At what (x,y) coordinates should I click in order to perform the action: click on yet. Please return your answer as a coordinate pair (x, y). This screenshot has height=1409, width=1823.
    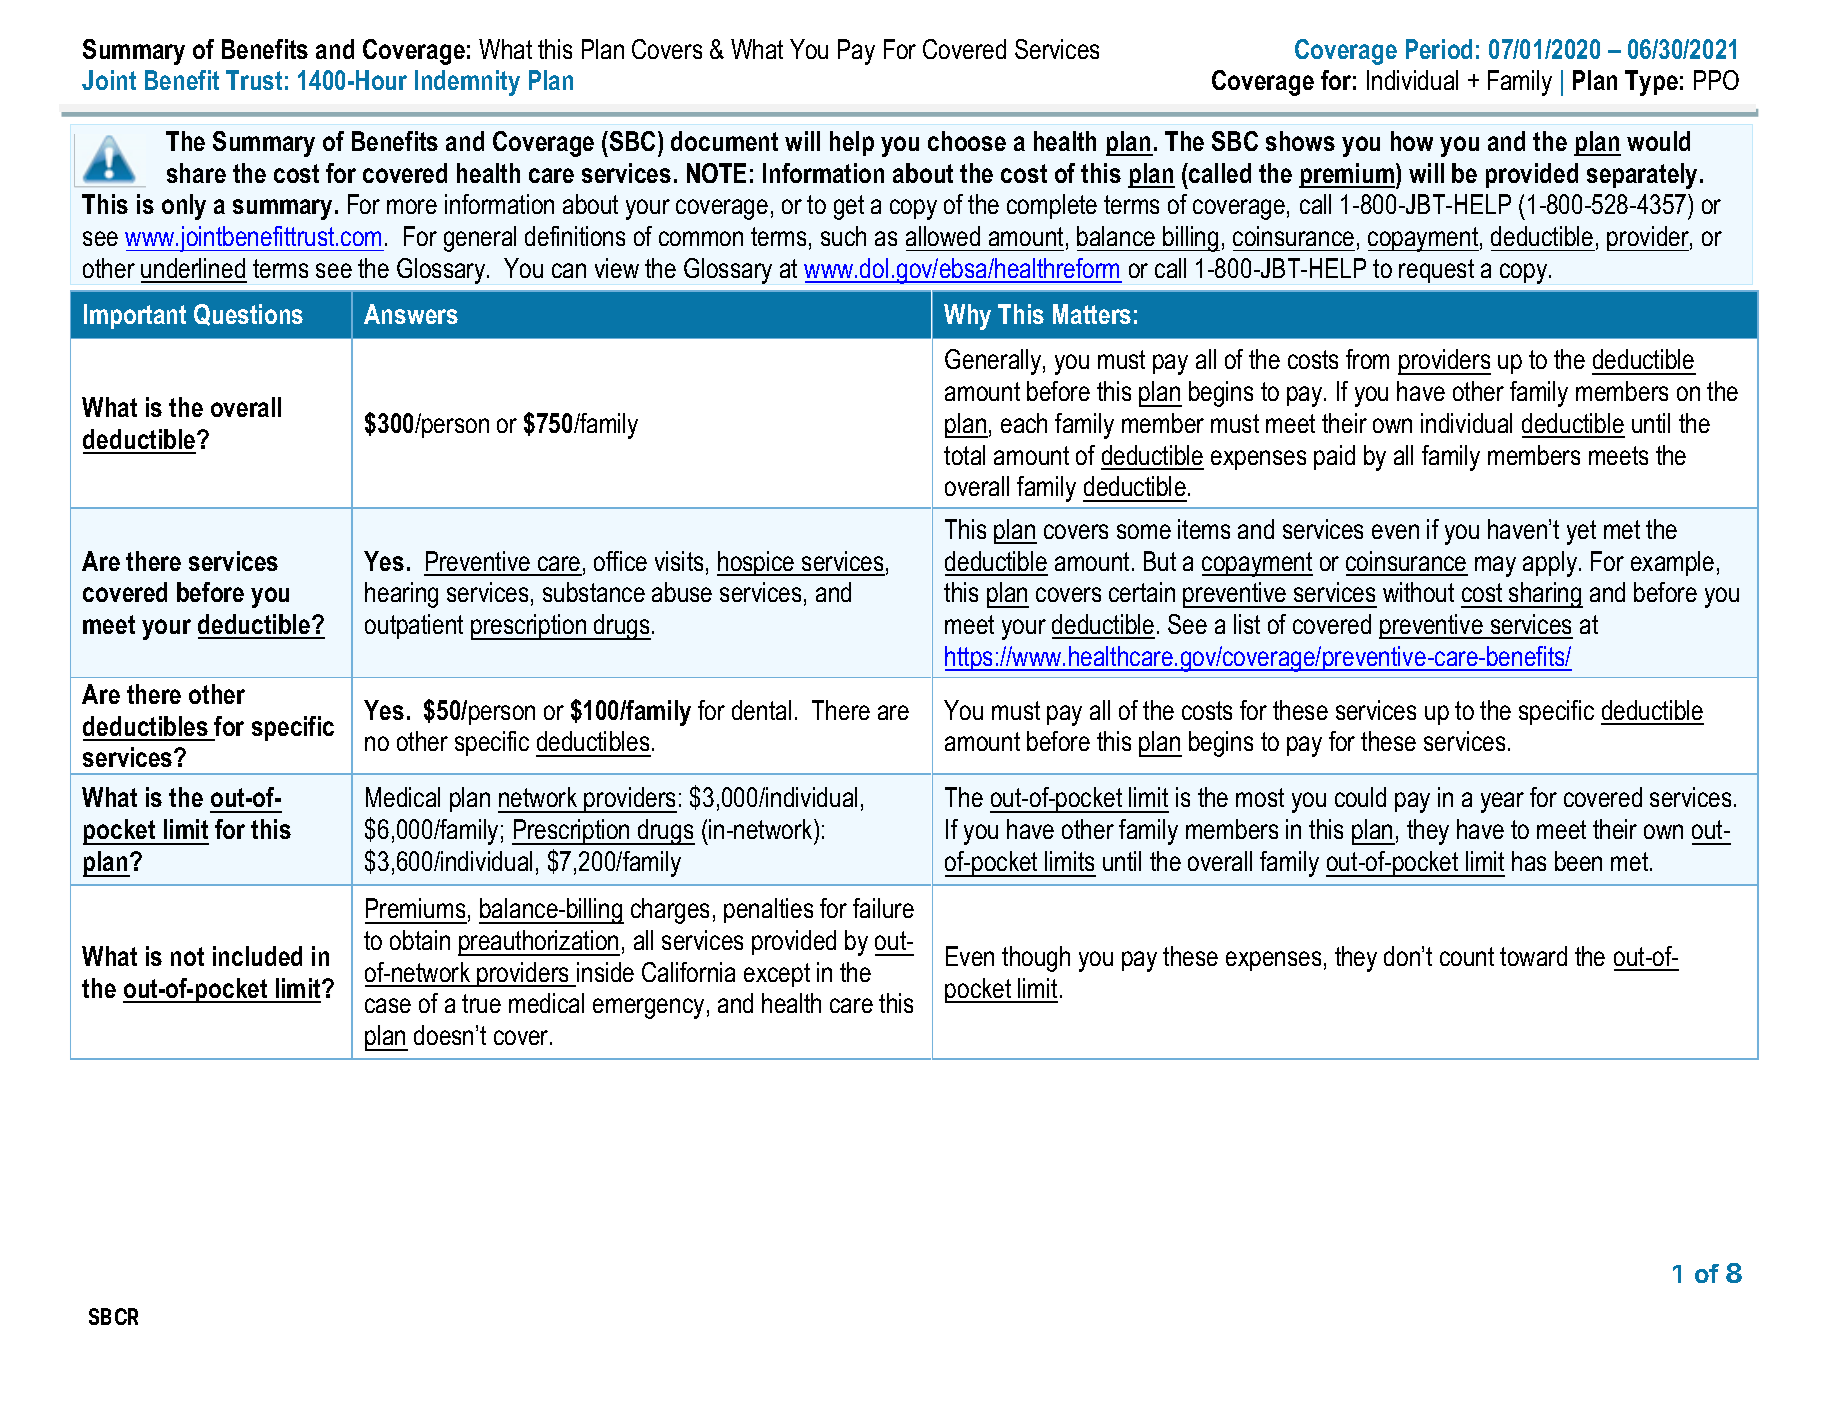
    Looking at the image, I should click on (1581, 532).
